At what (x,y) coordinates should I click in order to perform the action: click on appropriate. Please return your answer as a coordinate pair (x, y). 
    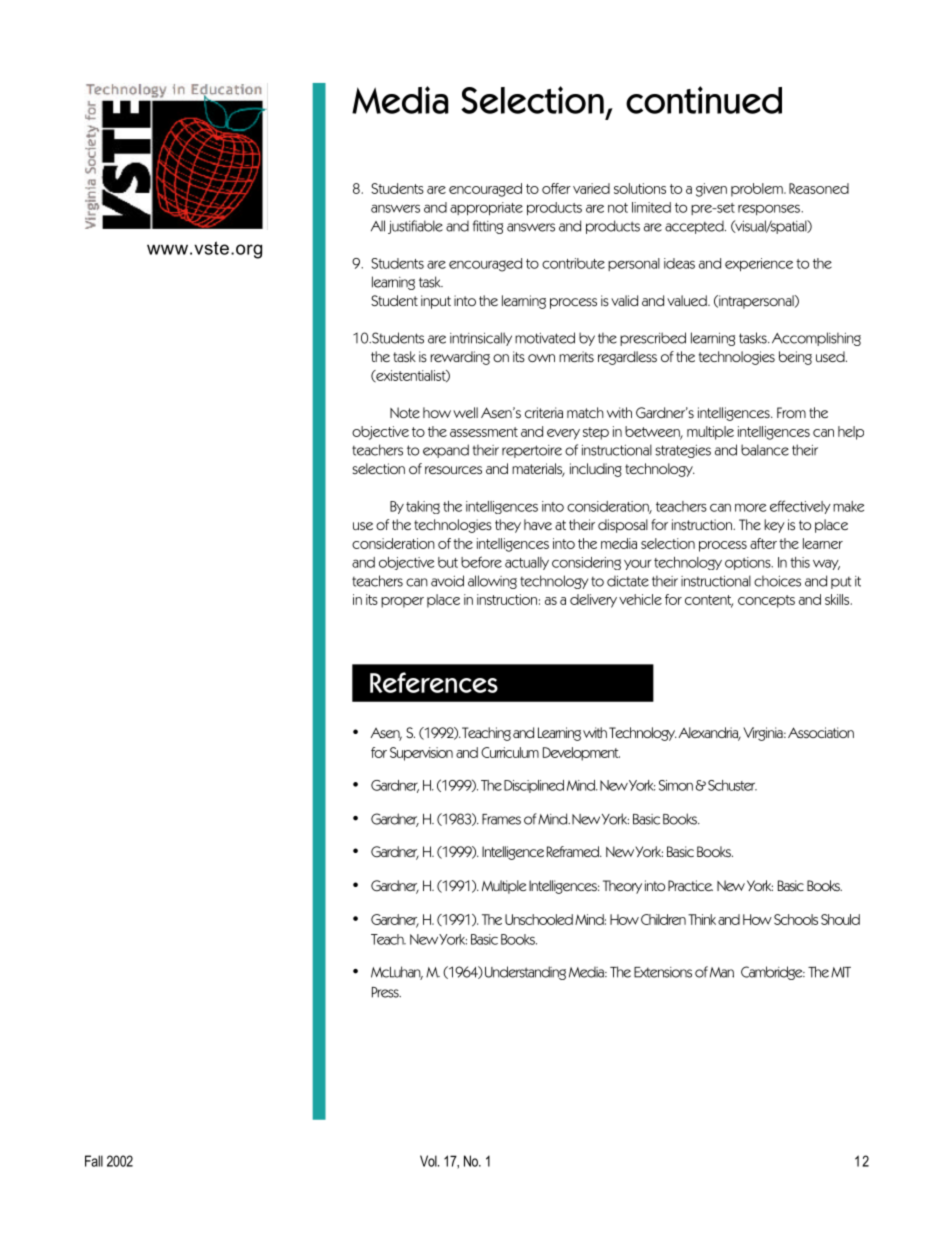
    Looking at the image, I should click on (486, 209).
